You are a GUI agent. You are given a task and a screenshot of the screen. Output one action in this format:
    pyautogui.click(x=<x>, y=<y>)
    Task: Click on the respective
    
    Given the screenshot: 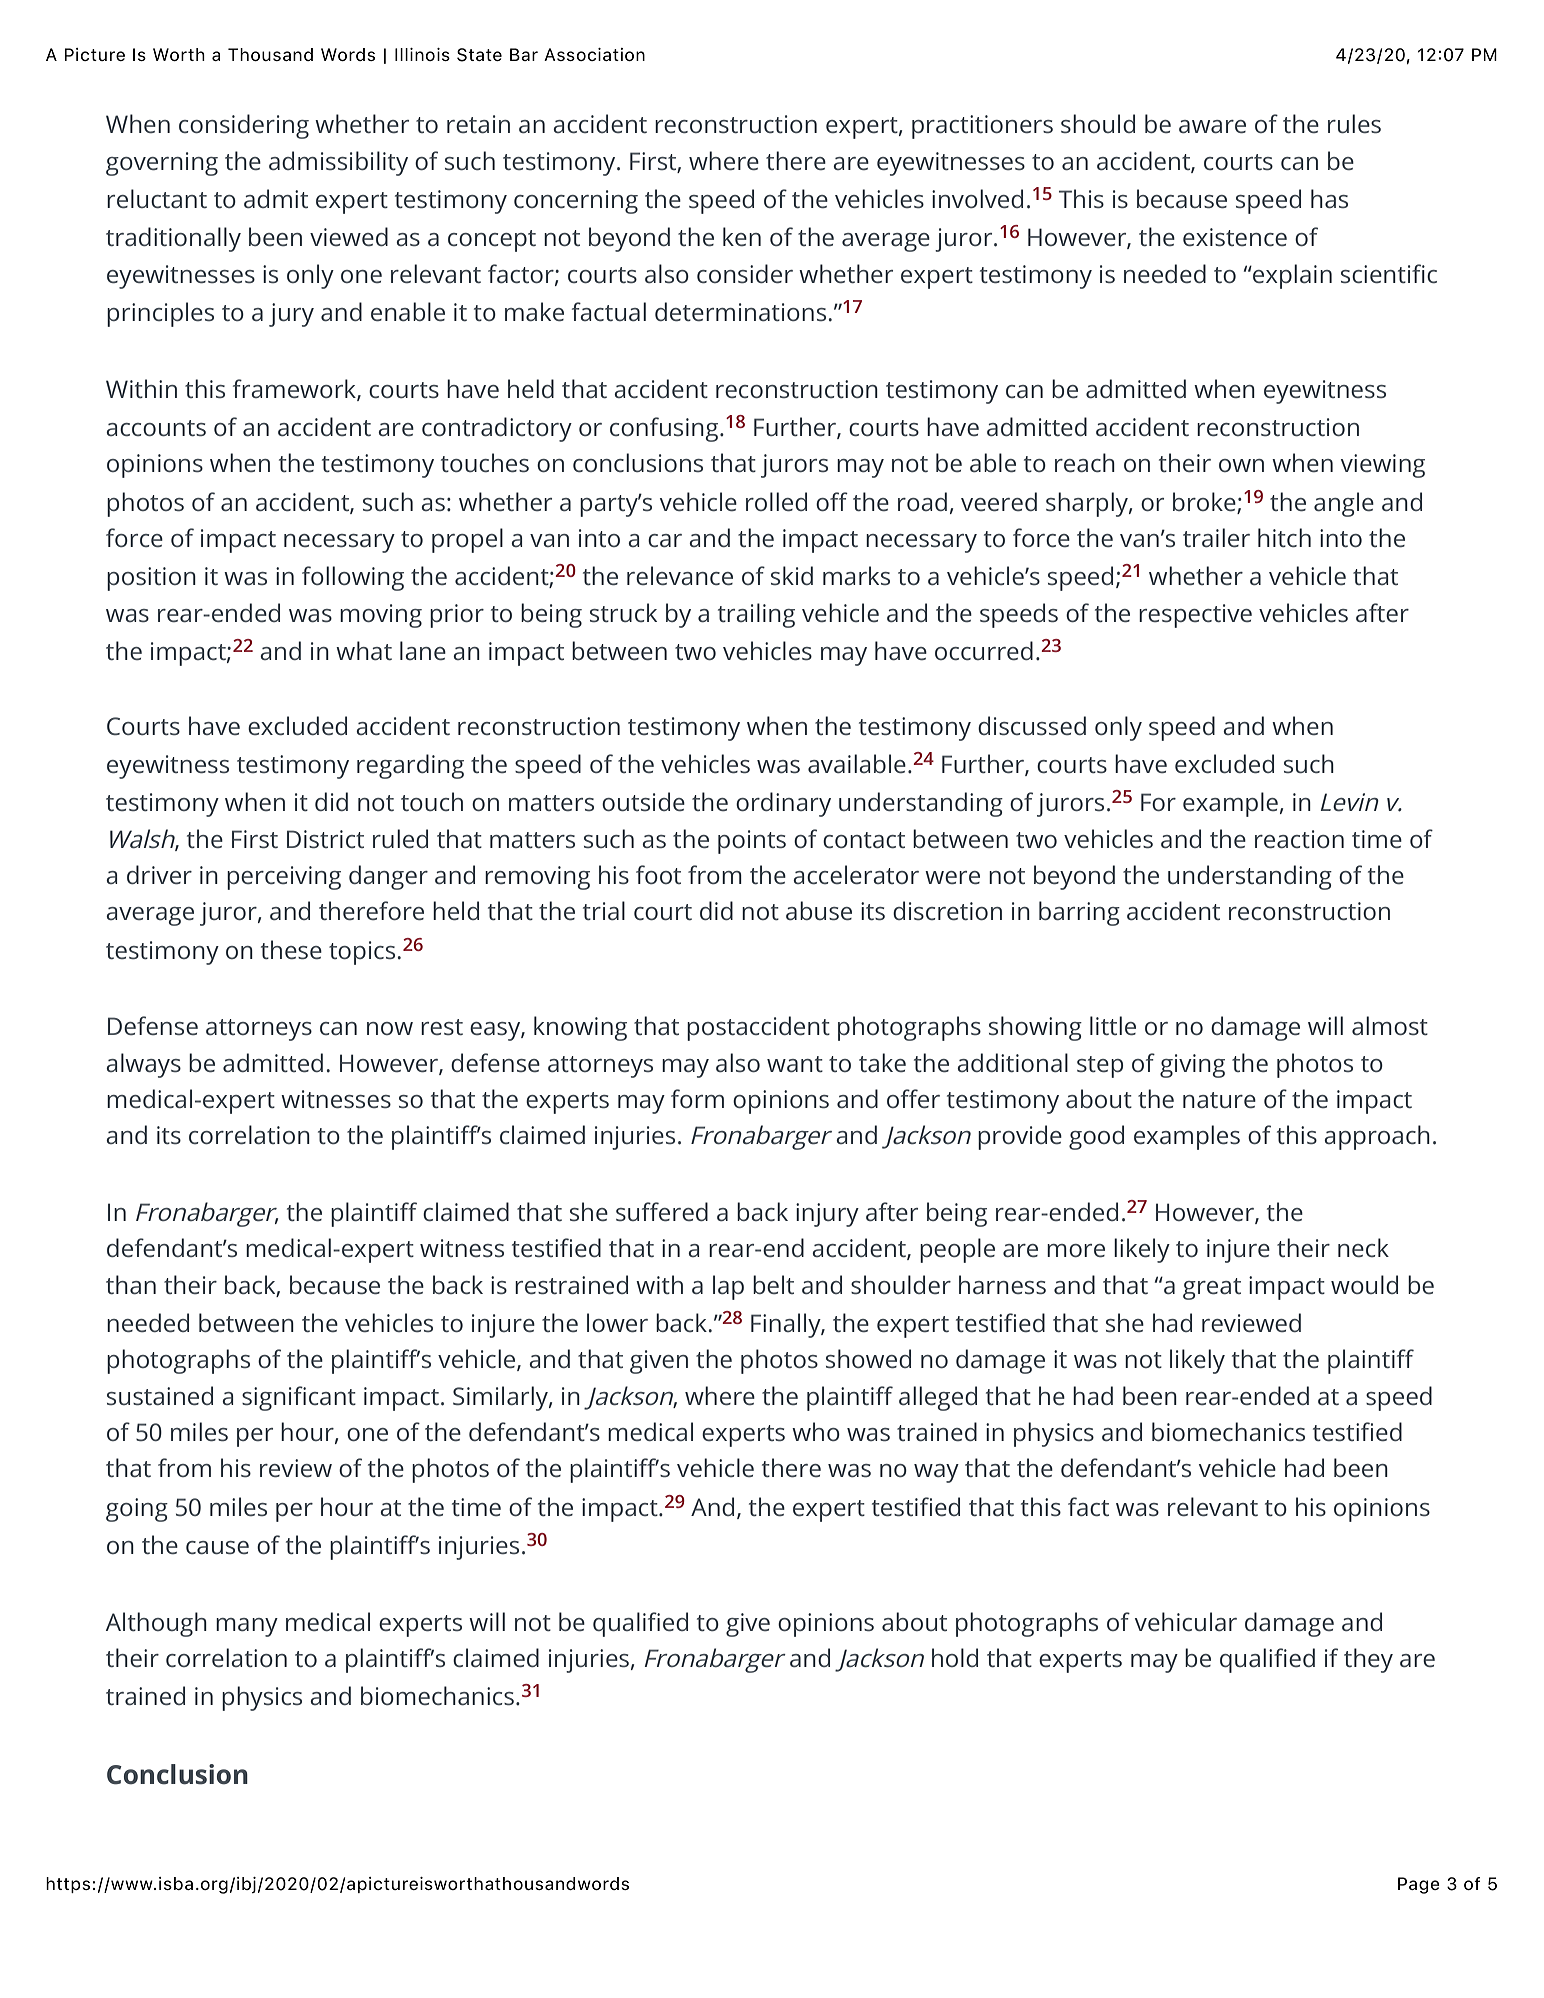 What is the action you would take?
    pyautogui.click(x=1195, y=616)
